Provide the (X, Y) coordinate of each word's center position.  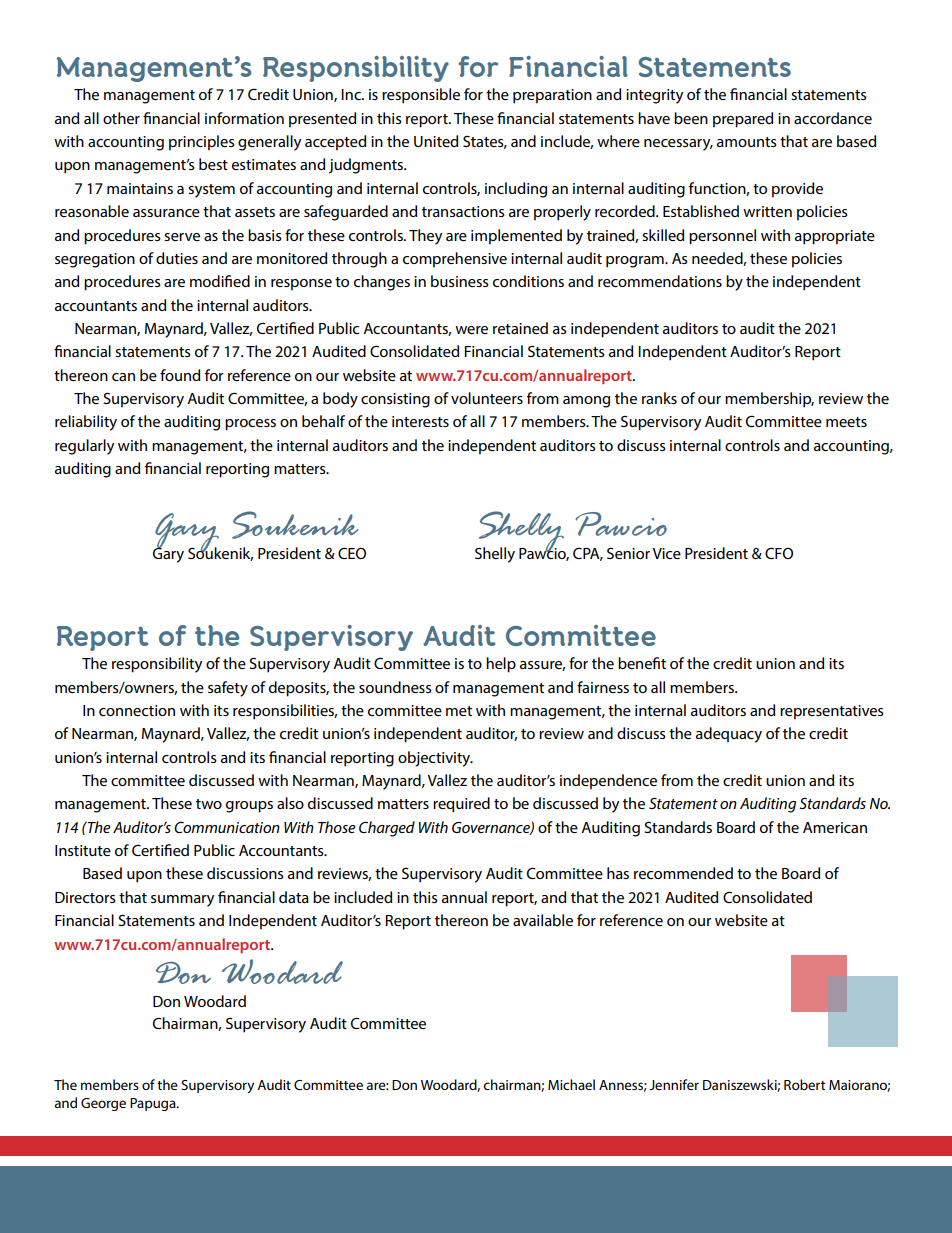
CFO (779, 553)
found (180, 375)
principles (202, 143)
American (835, 827)
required (461, 805)
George (103, 1104)
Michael (571, 1084)
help (501, 665)
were (471, 330)
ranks (659, 398)
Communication (227, 827)
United (436, 141)
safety (228, 689)
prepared (743, 120)
